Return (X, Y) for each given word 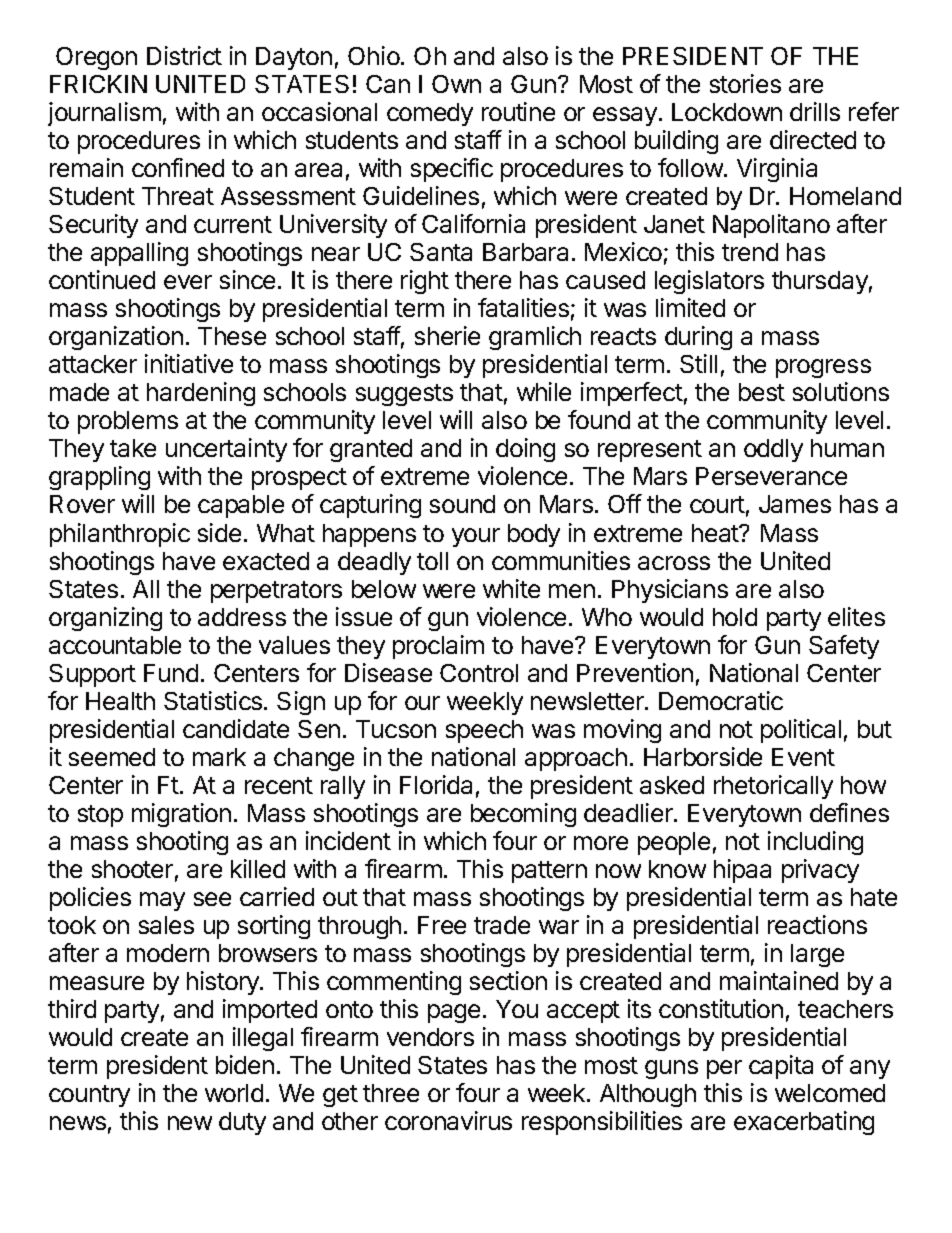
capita (781, 1067)
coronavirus (448, 1120)
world (234, 1093)
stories (745, 83)
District (184, 55)
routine (518, 111)
